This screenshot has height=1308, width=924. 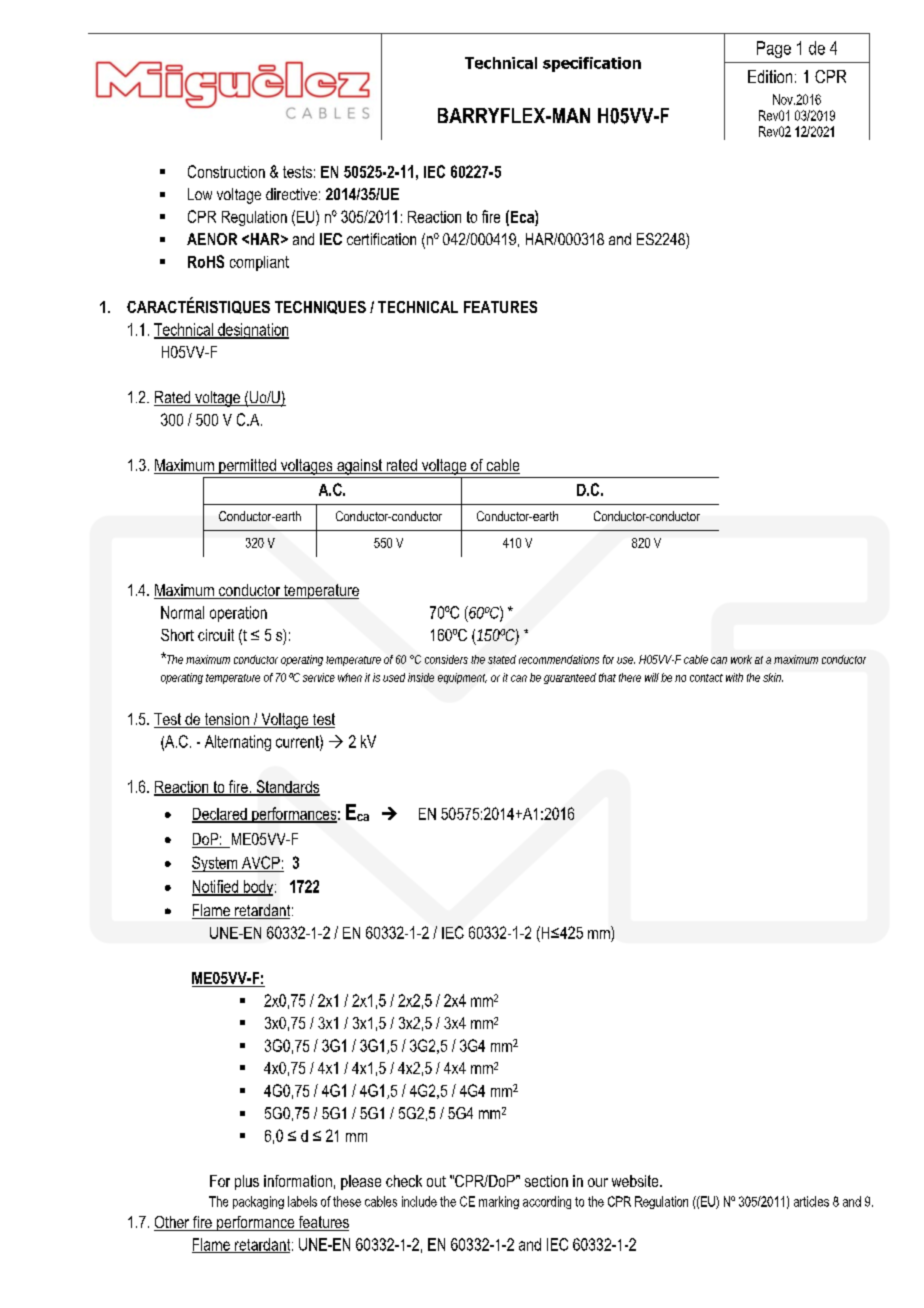 I want to click on Construction, so click(x=226, y=171).
